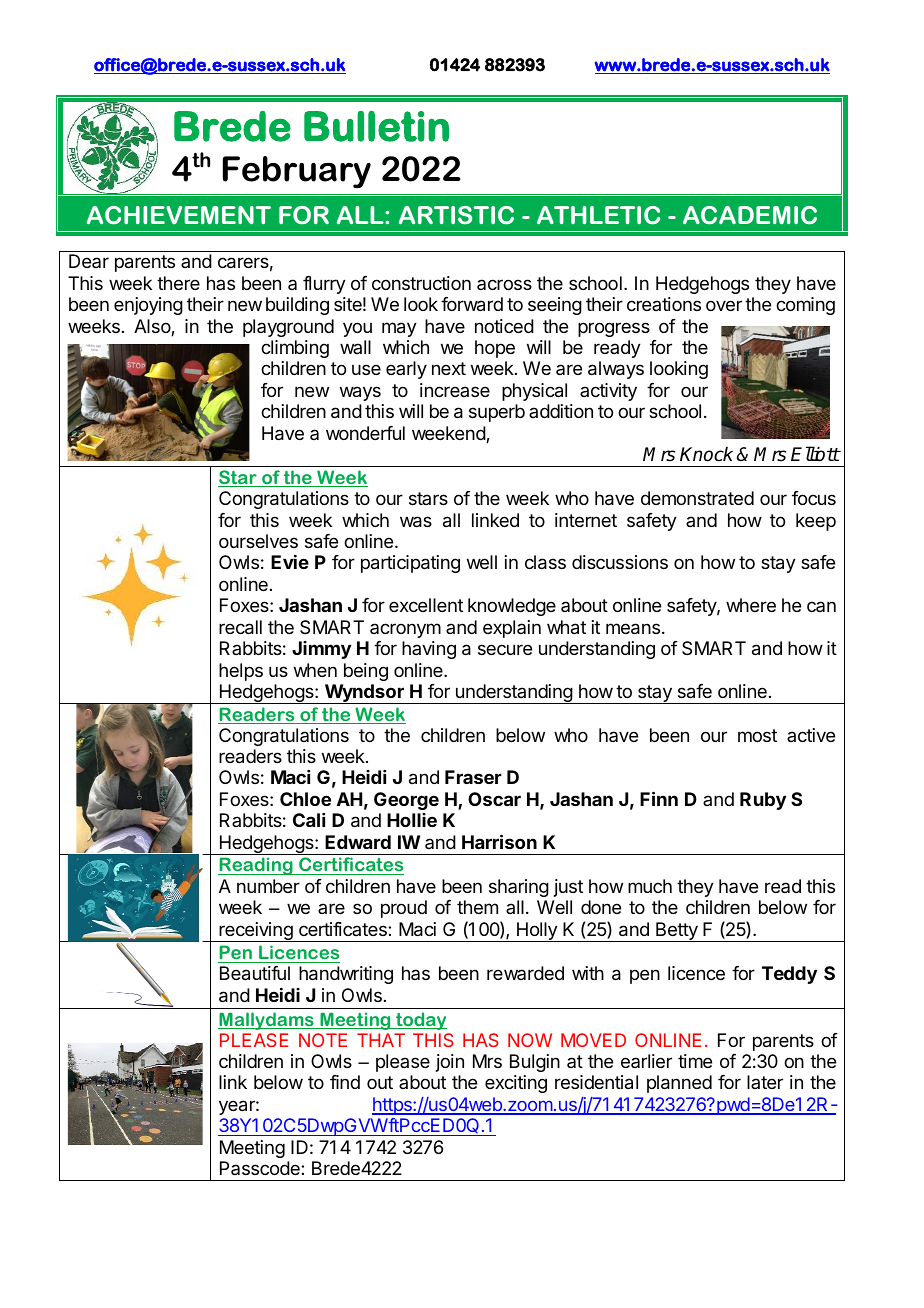 Image resolution: width=924 pixels, height=1308 pixels. What do you see at coordinates (706, 454) in the document?
I see `Knock` at bounding box center [706, 454].
